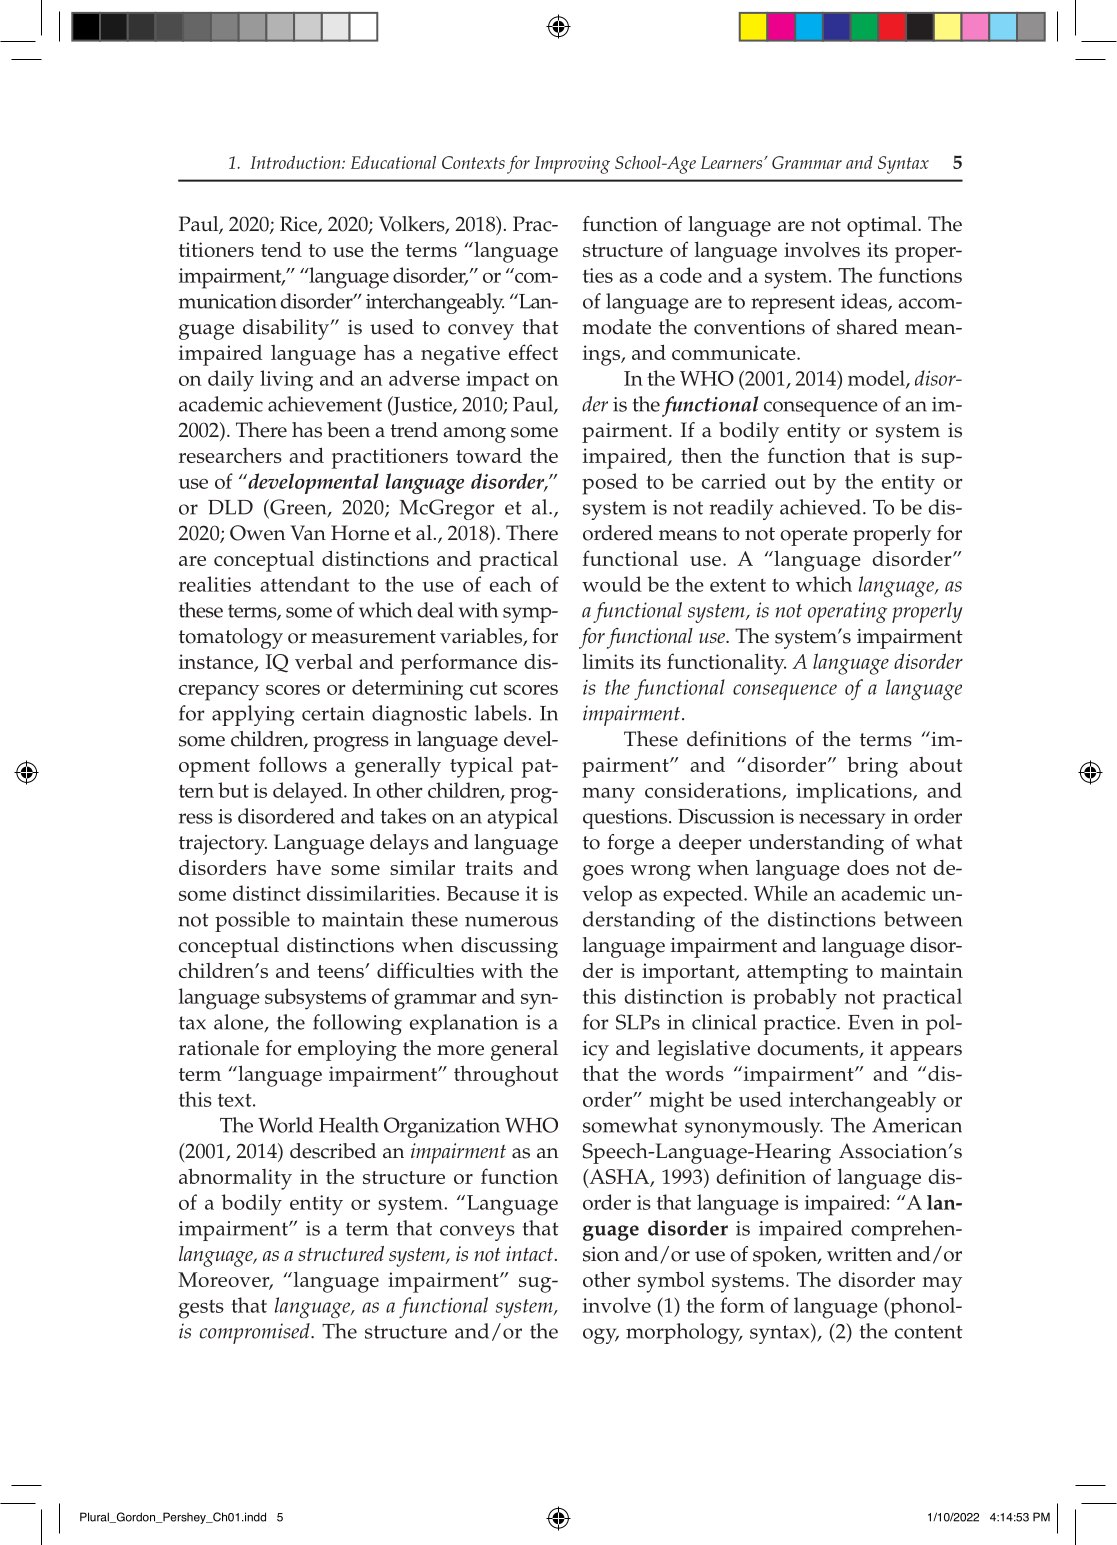 This screenshot has width=1117, height=1545. I want to click on Improving, so click(572, 165).
